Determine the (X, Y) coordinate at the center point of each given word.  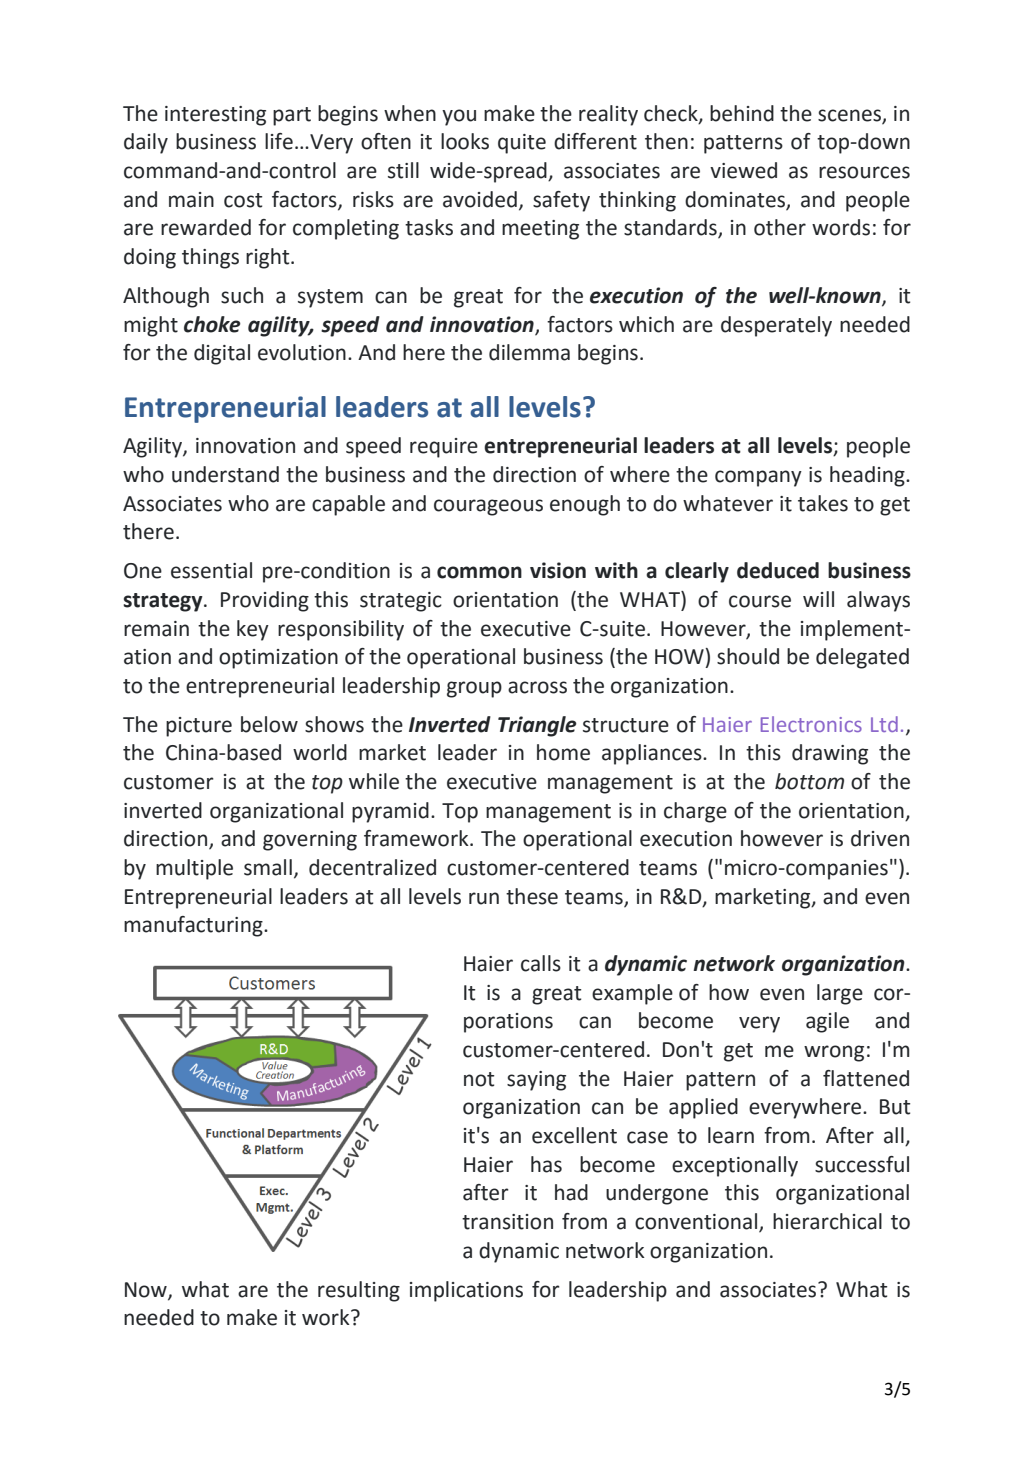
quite (522, 144)
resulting (359, 1291)
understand (225, 474)
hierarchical (827, 1221)
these (532, 896)
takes (823, 503)
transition (507, 1222)
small (268, 867)
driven (880, 838)
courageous (488, 507)
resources (864, 172)
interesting (215, 116)
